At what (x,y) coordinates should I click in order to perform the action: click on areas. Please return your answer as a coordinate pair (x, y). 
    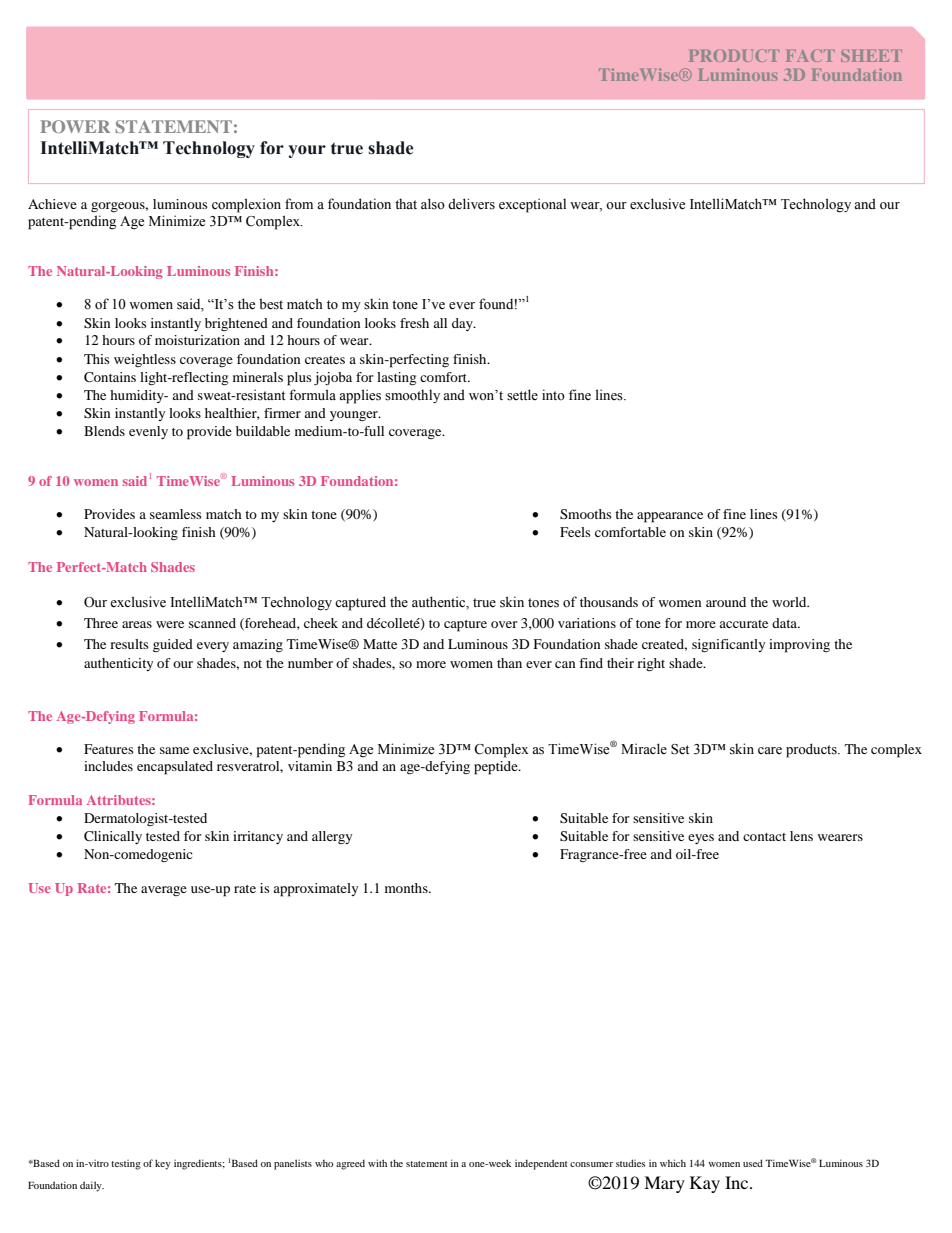
    Looking at the image, I should click on (137, 624).
